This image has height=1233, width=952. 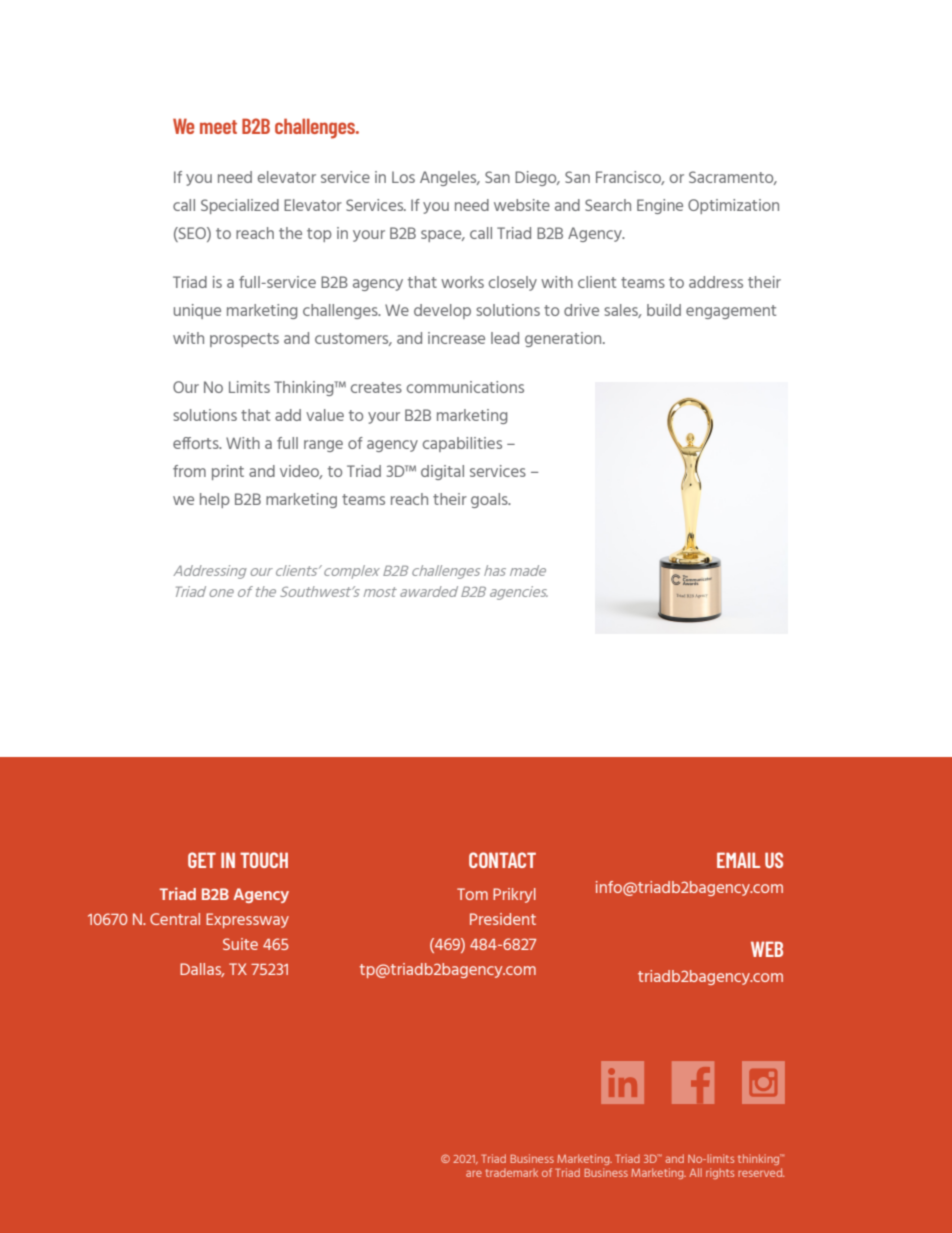 I want to click on Angeles, so click(x=449, y=178).
